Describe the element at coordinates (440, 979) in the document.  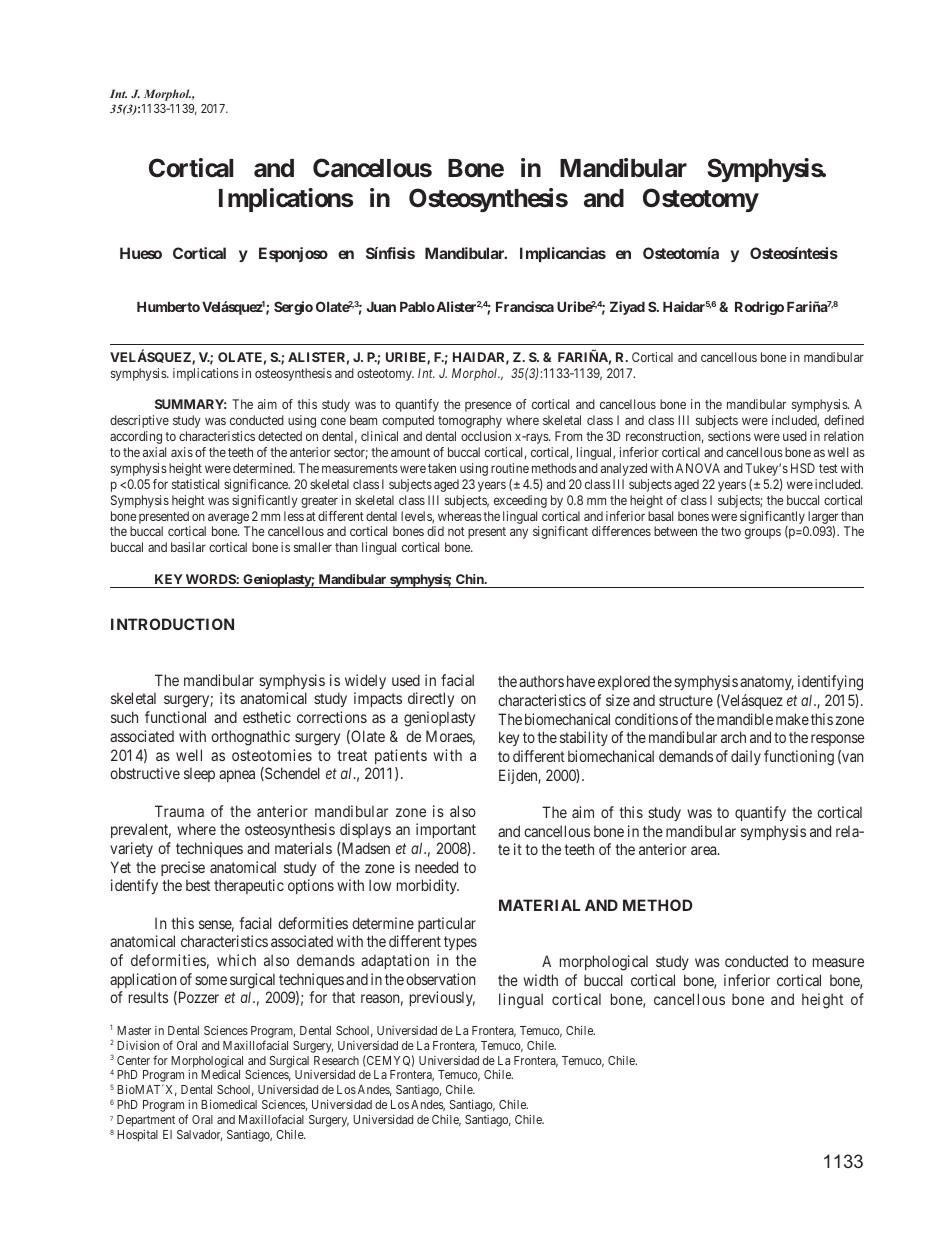
I see `observation` at that location.
